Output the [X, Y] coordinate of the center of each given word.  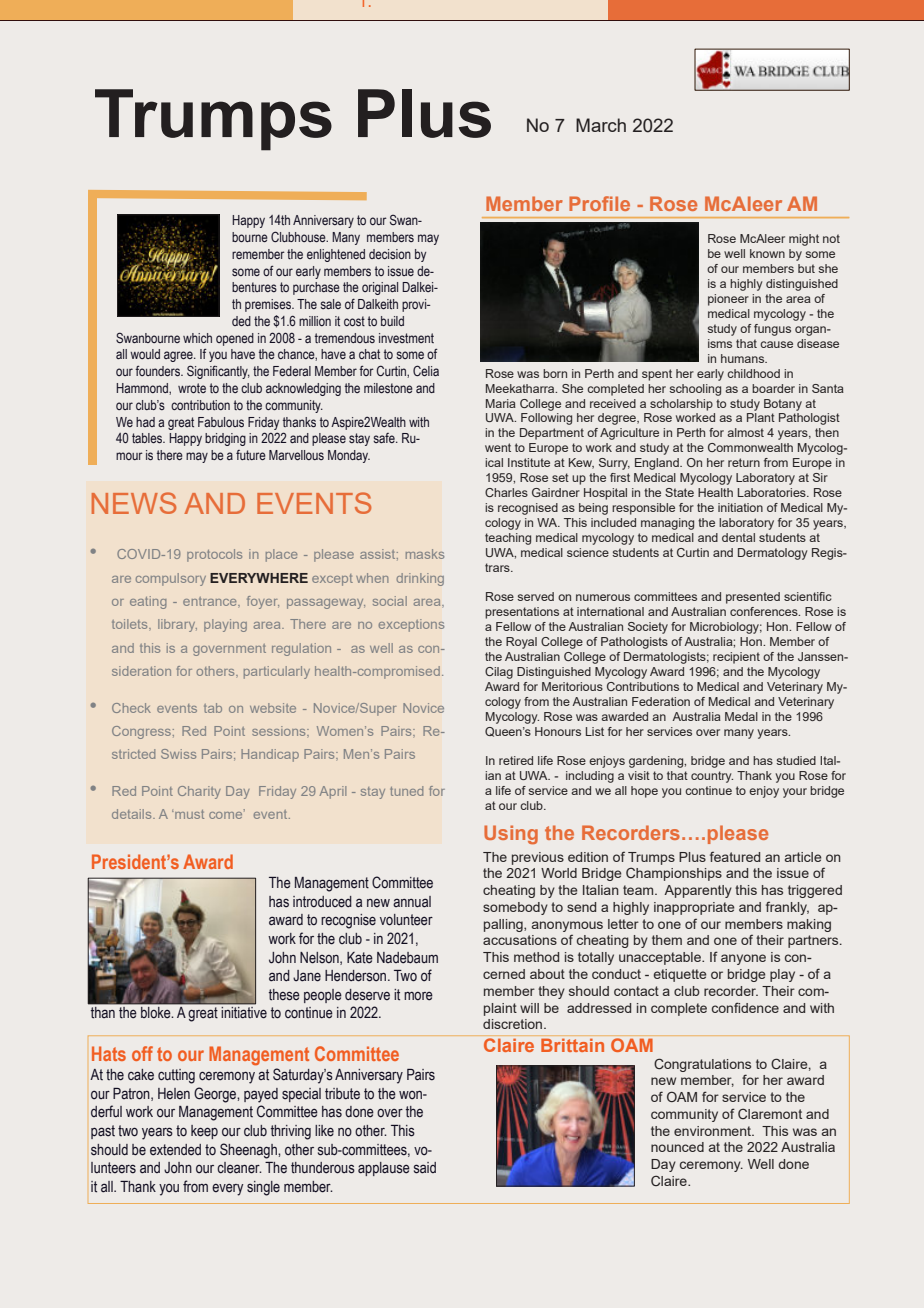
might [804, 240]
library [177, 625]
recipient [736, 658]
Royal [521, 643]
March [601, 125]
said [425, 1168]
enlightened [336, 255]
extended [175, 1150]
